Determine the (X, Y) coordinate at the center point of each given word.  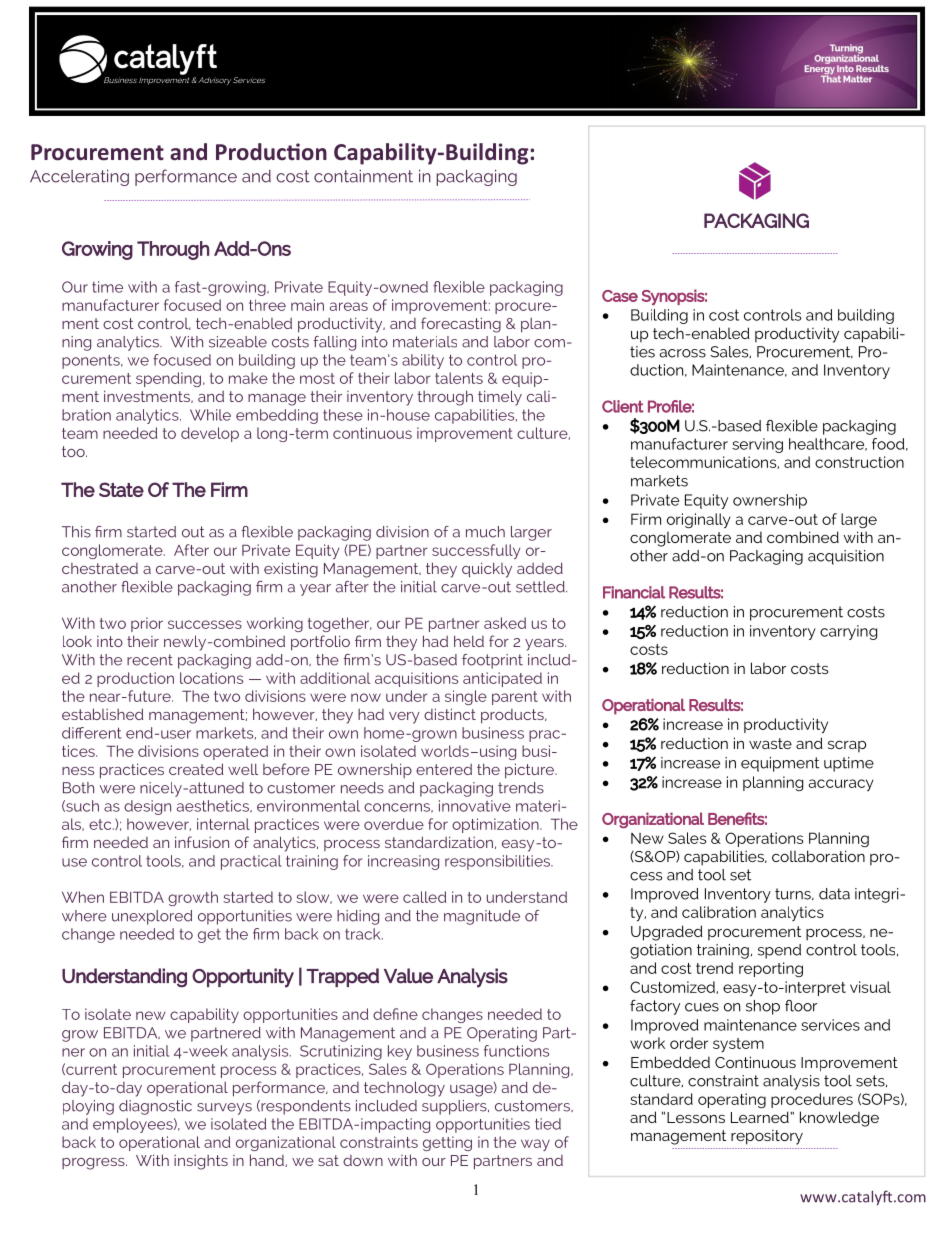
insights (201, 1162)
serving (757, 445)
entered (444, 769)
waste (770, 743)
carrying (848, 632)
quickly (487, 570)
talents (459, 378)
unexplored (152, 917)
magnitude (482, 917)
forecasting (461, 325)
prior (147, 624)
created (196, 769)
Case (620, 296)
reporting (771, 969)
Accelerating (79, 177)
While (210, 415)
